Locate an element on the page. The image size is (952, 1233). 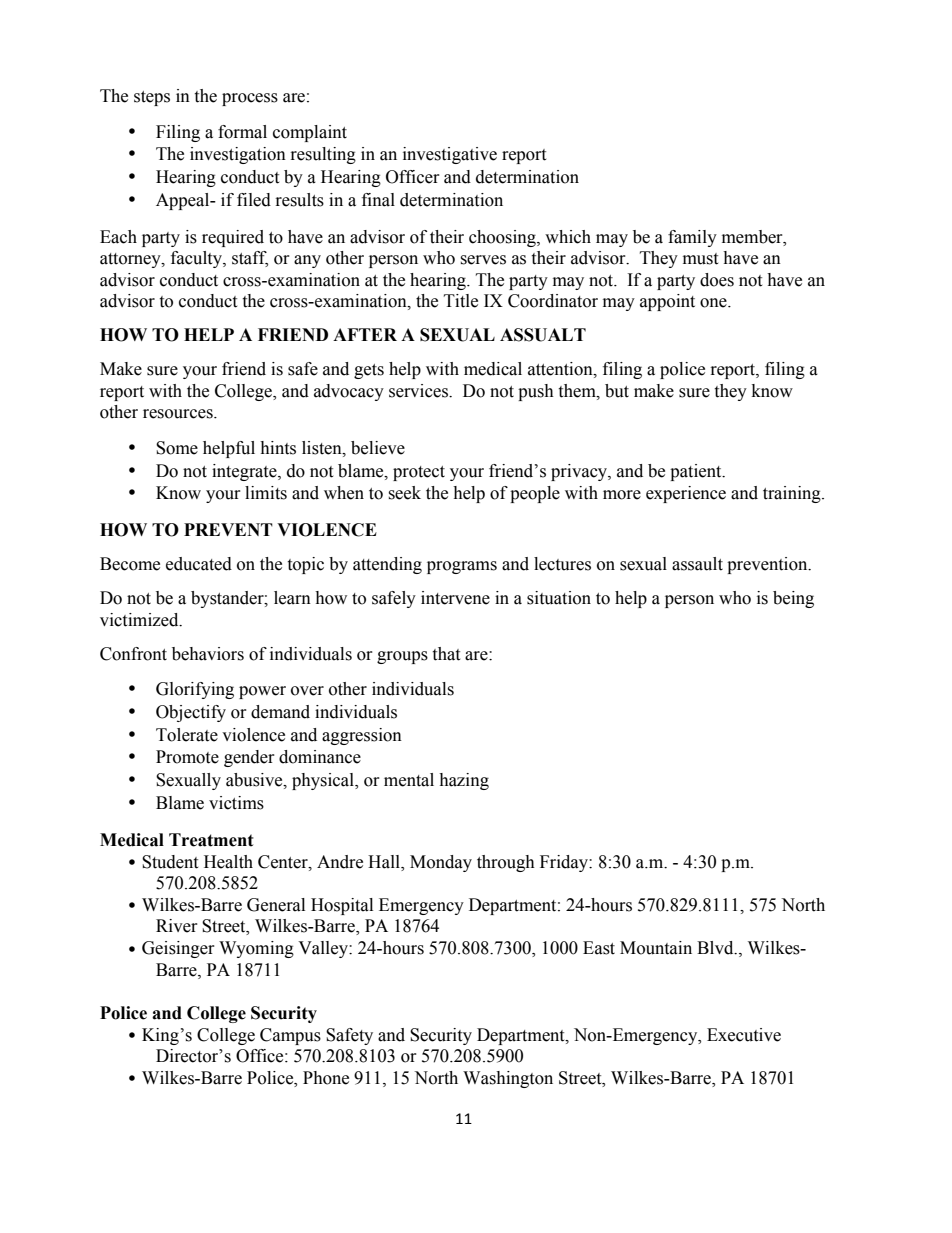
investigative is located at coordinates (450, 155).
